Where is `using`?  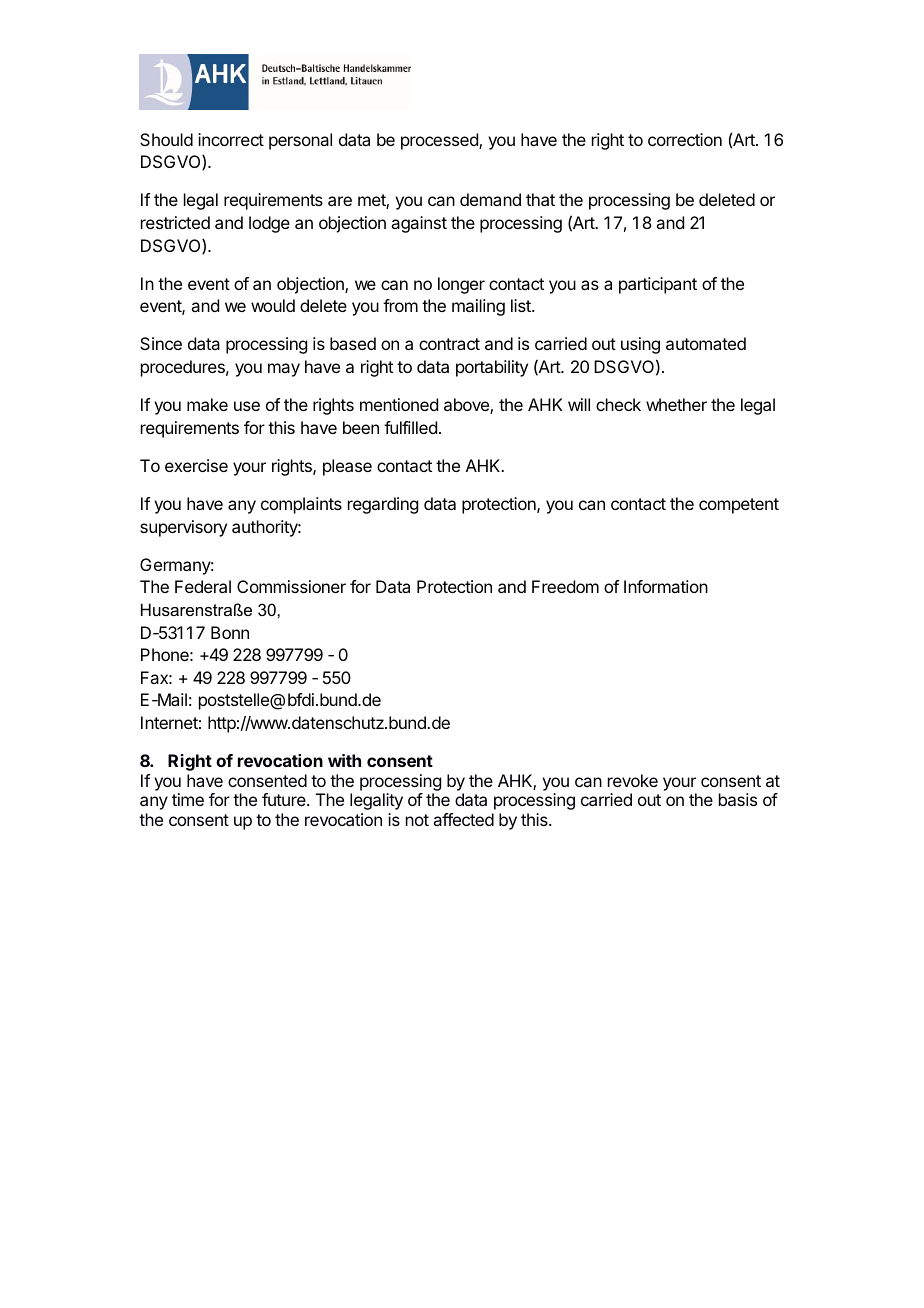
using is located at coordinates (640, 345).
